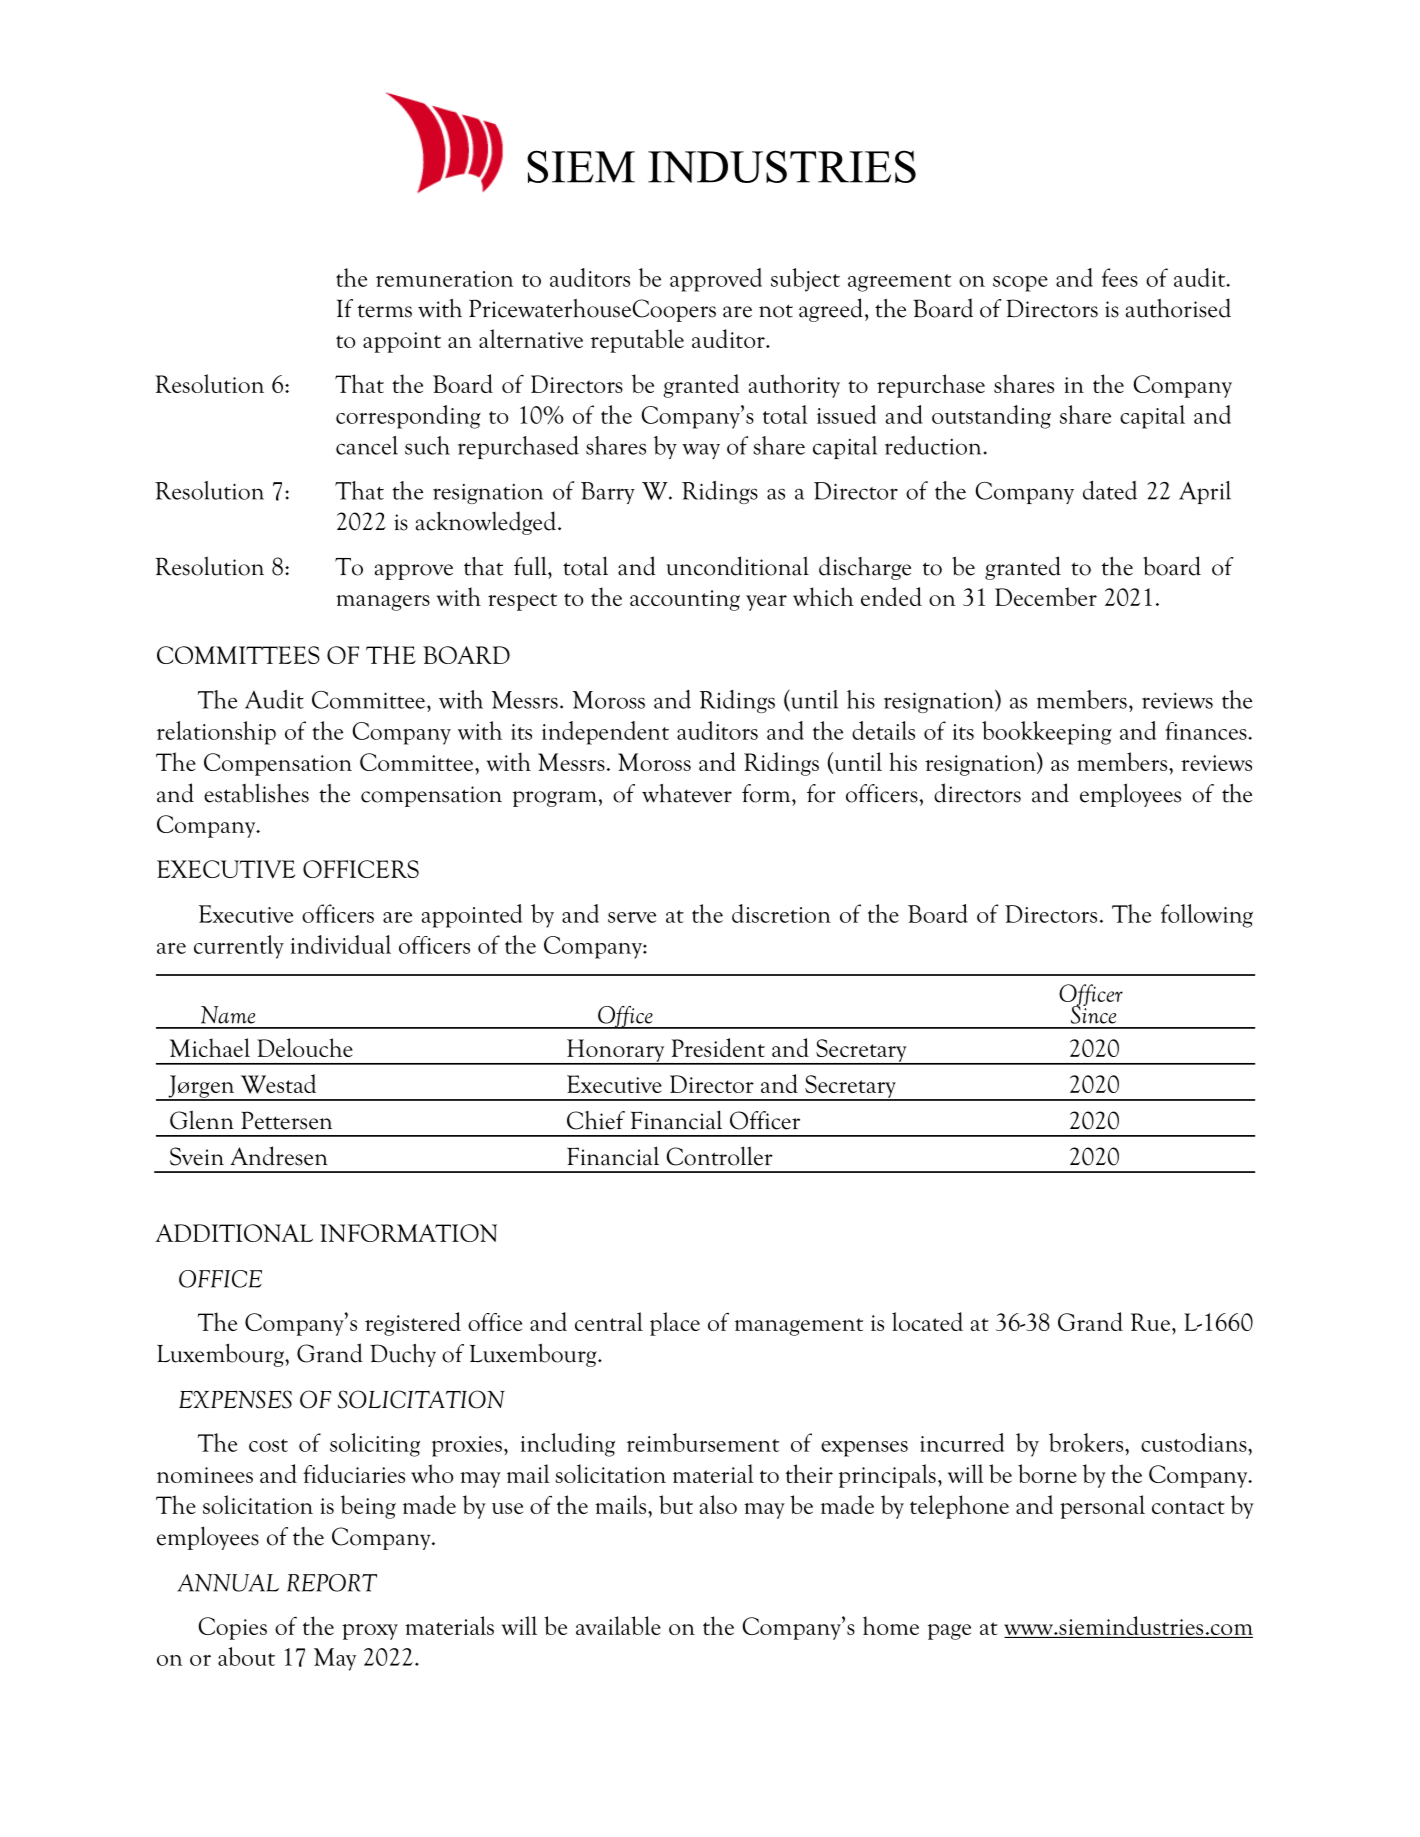 This document has width=1420, height=1837. I want to click on terms, so click(385, 311).
